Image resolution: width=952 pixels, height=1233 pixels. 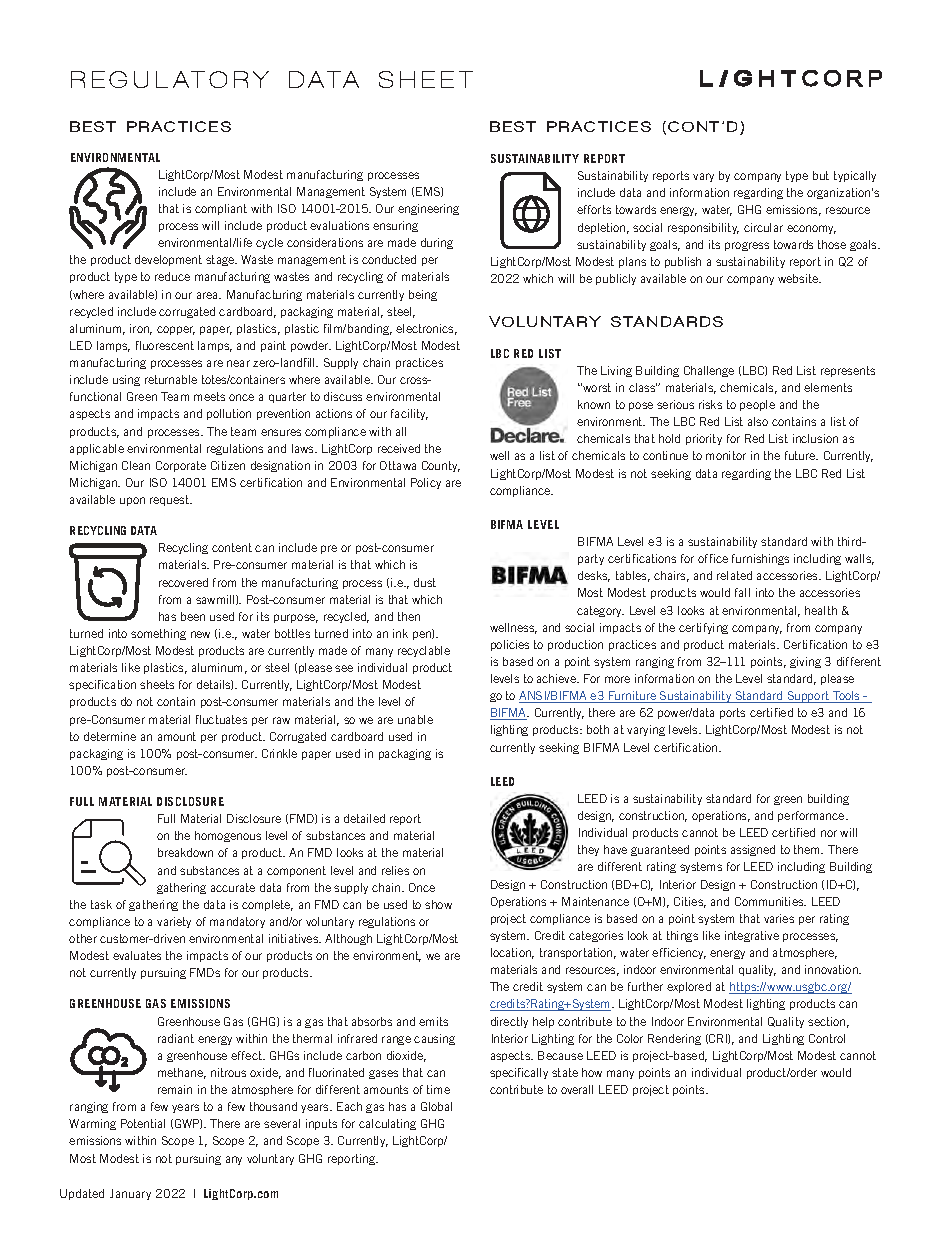 I want to click on future, so click(x=801, y=455).
